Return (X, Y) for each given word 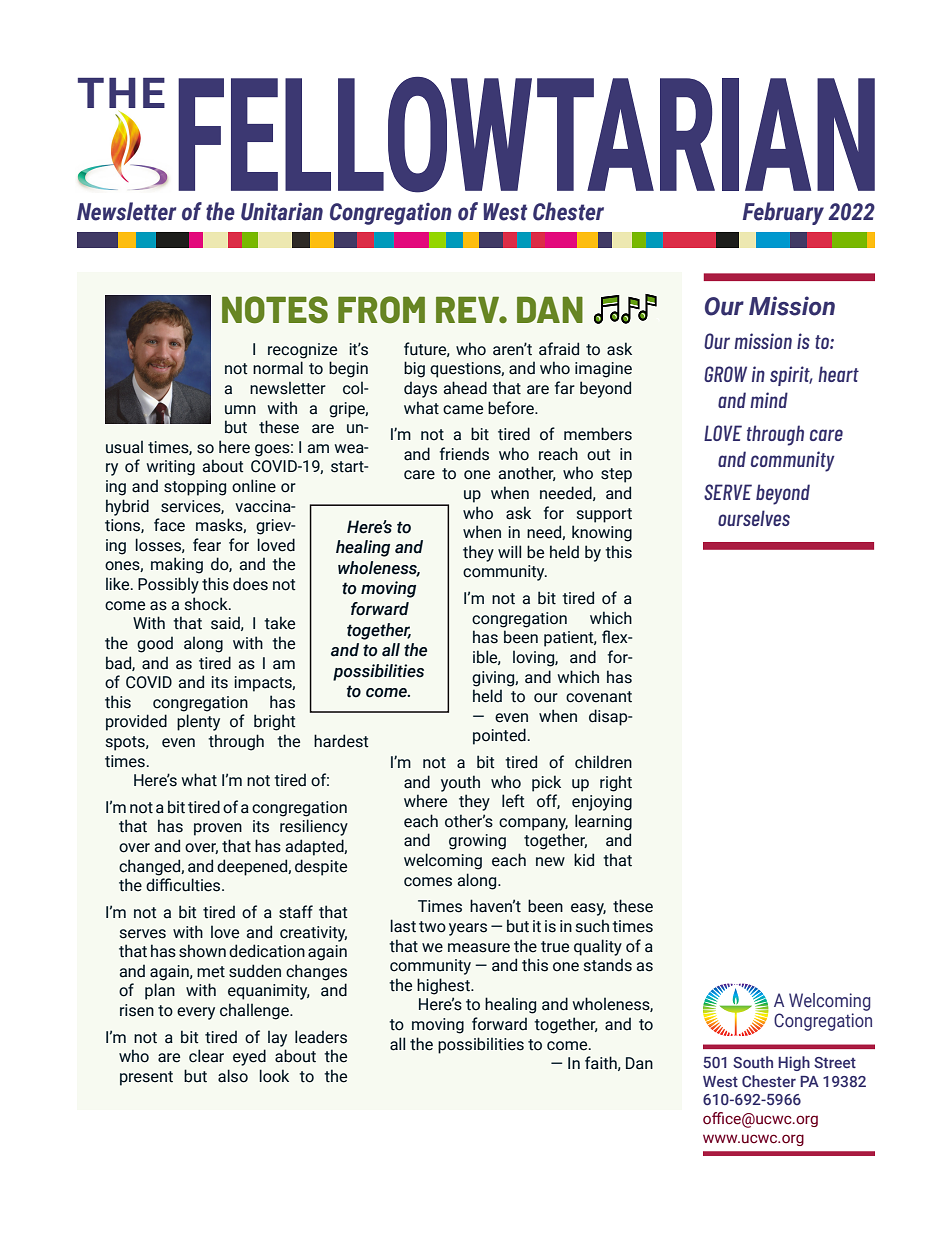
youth (460, 783)
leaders (321, 1037)
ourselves (754, 518)
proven (218, 829)
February (783, 213)
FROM (381, 309)
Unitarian (282, 211)
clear (206, 1056)
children (603, 762)
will (509, 551)
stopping (195, 488)
